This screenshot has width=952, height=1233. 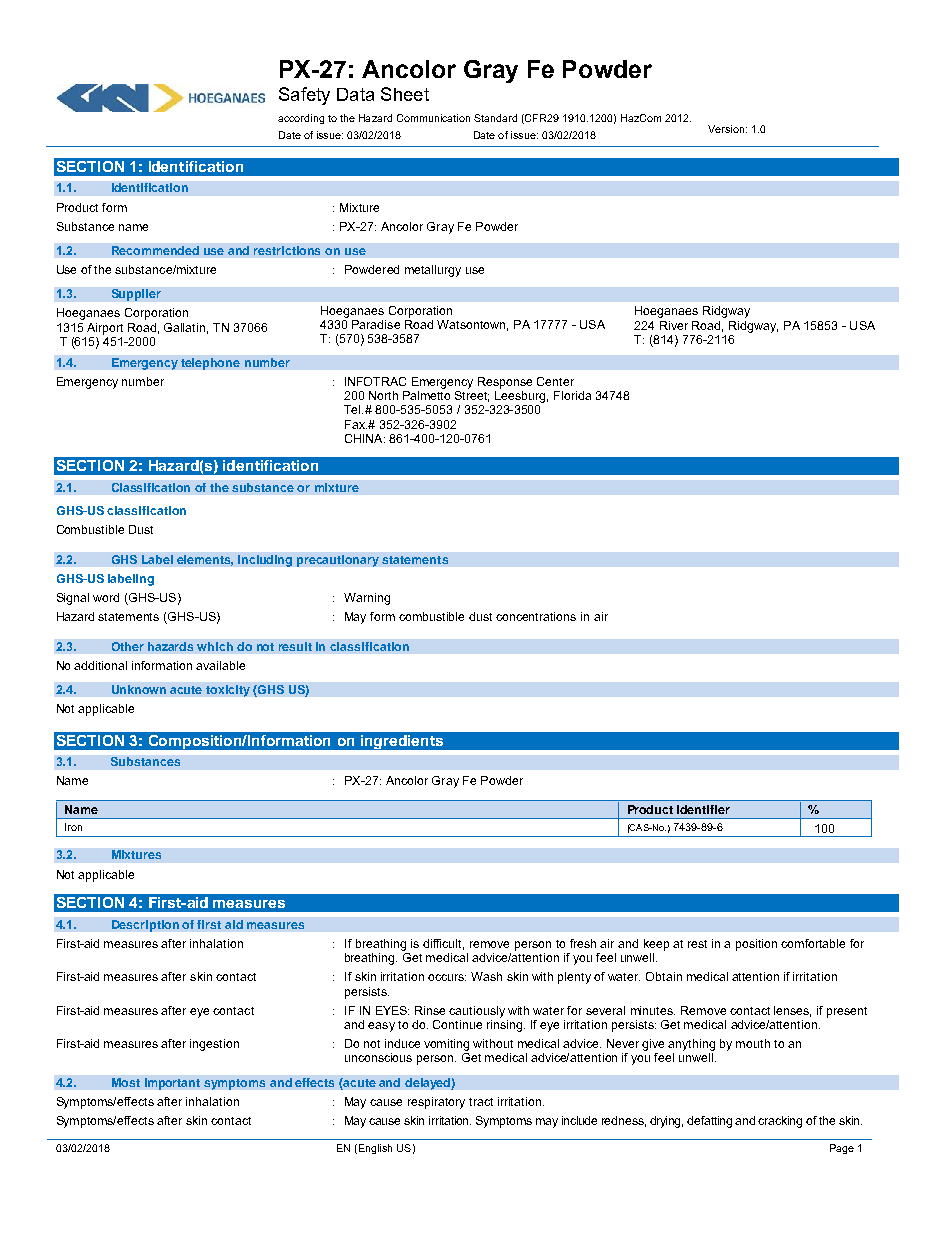 What do you see at coordinates (726, 129) in the screenshot?
I see `Version` at bounding box center [726, 129].
